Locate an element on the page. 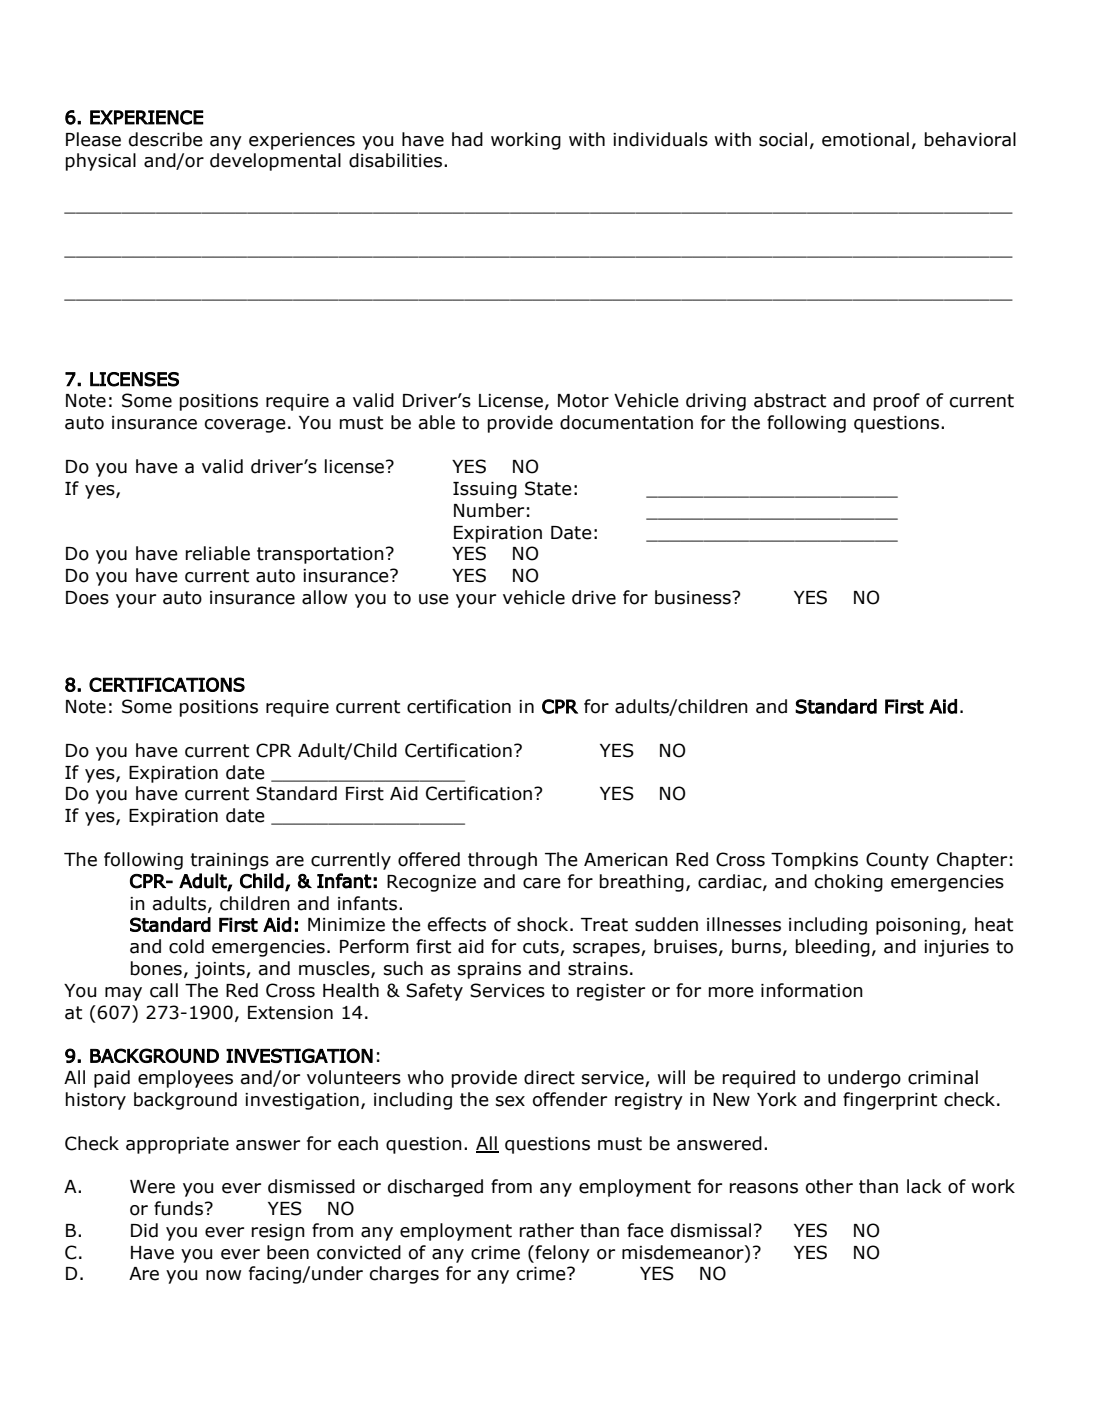  Does is located at coordinates (87, 598).
